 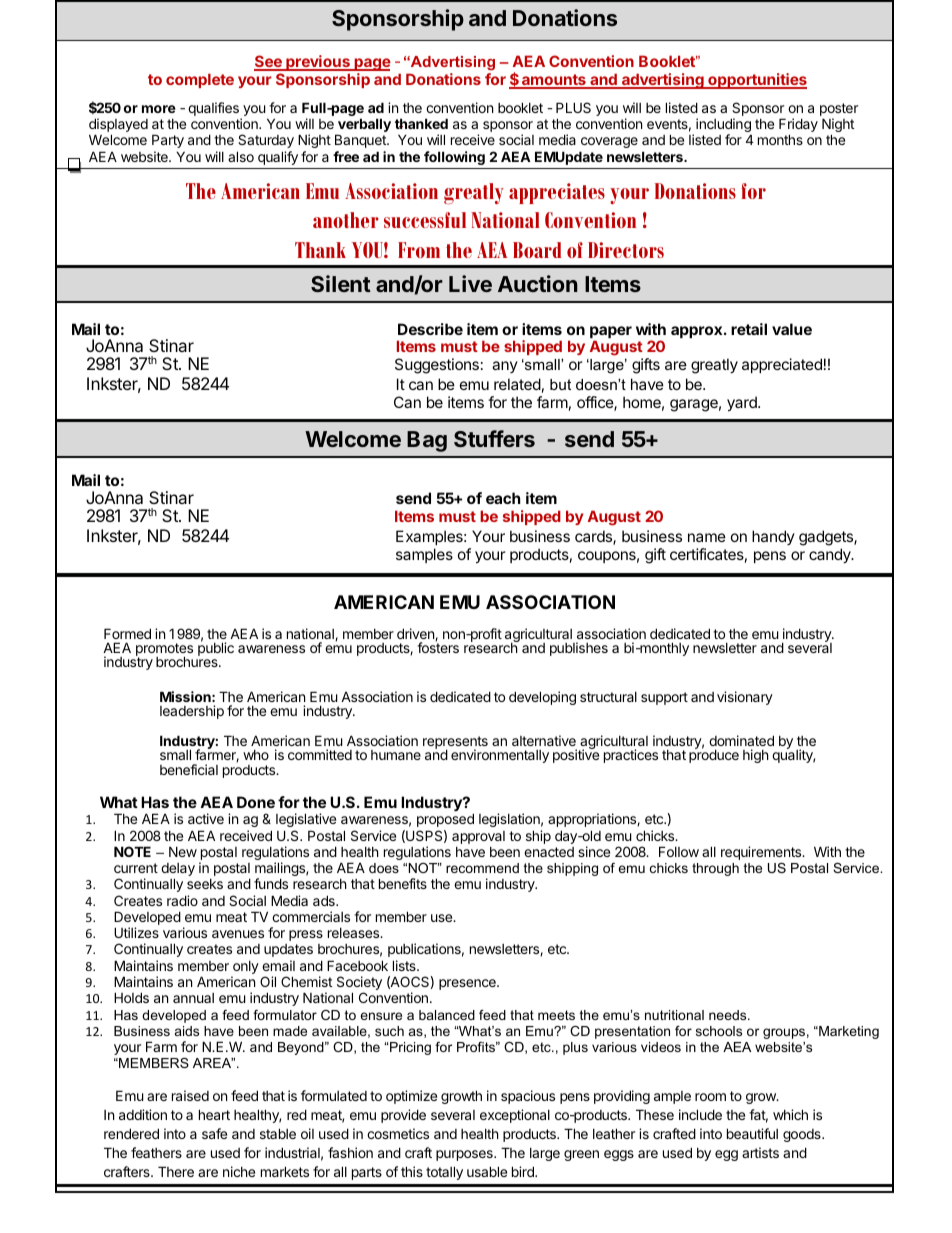 What do you see at coordinates (214, 1133) in the image?
I see `safe` at bounding box center [214, 1133].
